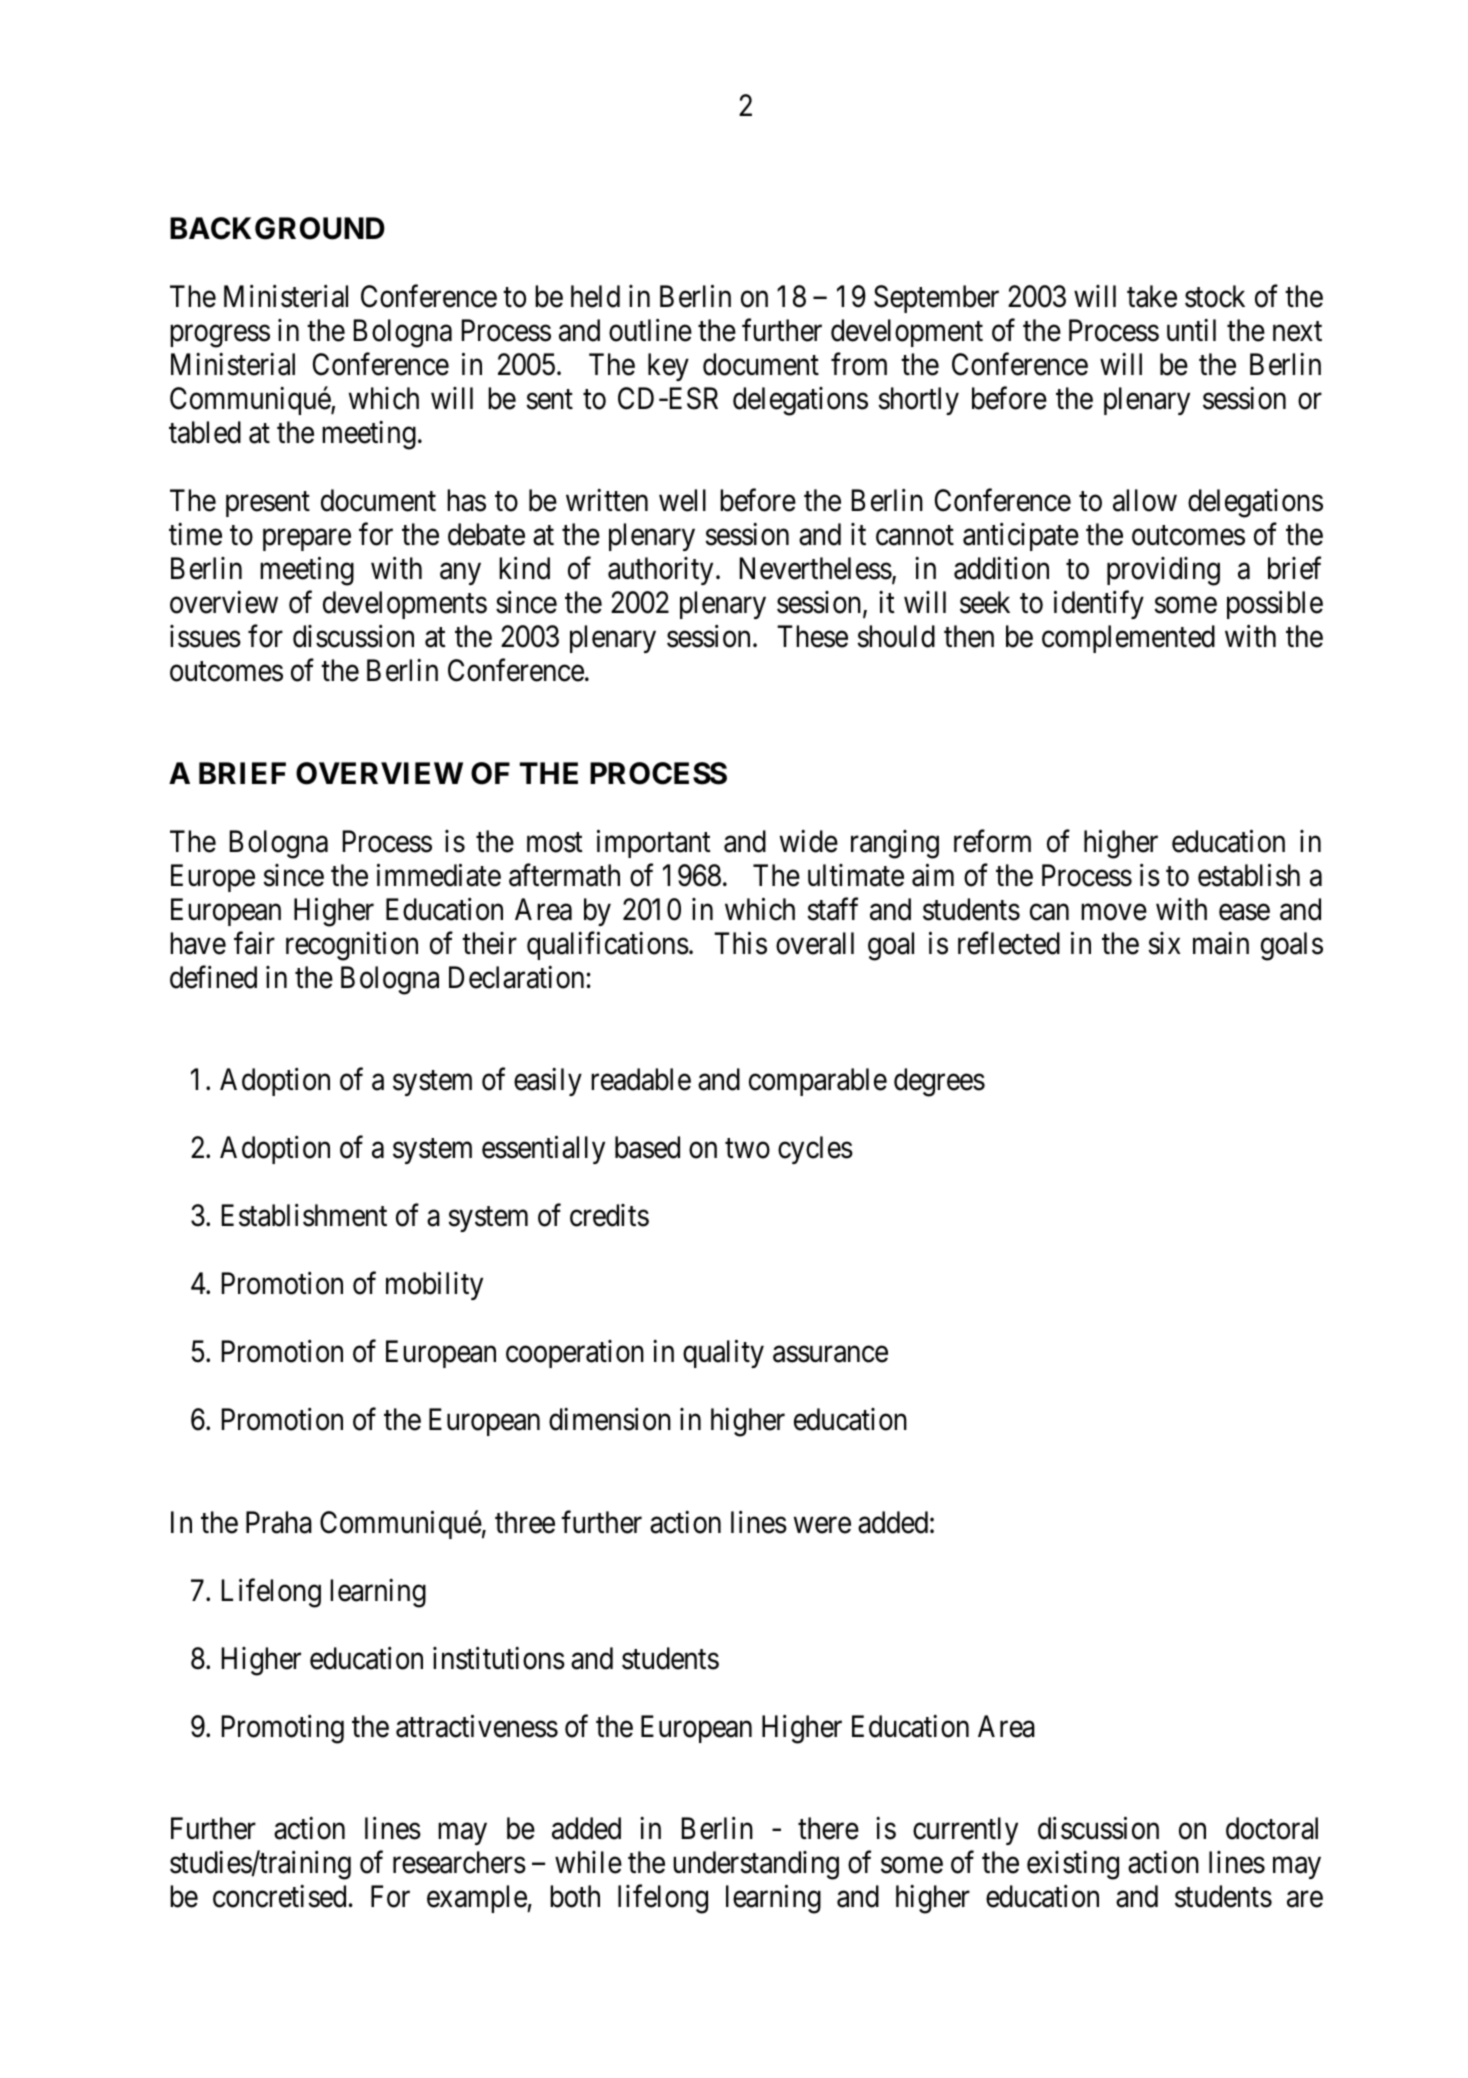 This screenshot has height=2078, width=1468. I want to click on researchers, so click(459, 1862).
